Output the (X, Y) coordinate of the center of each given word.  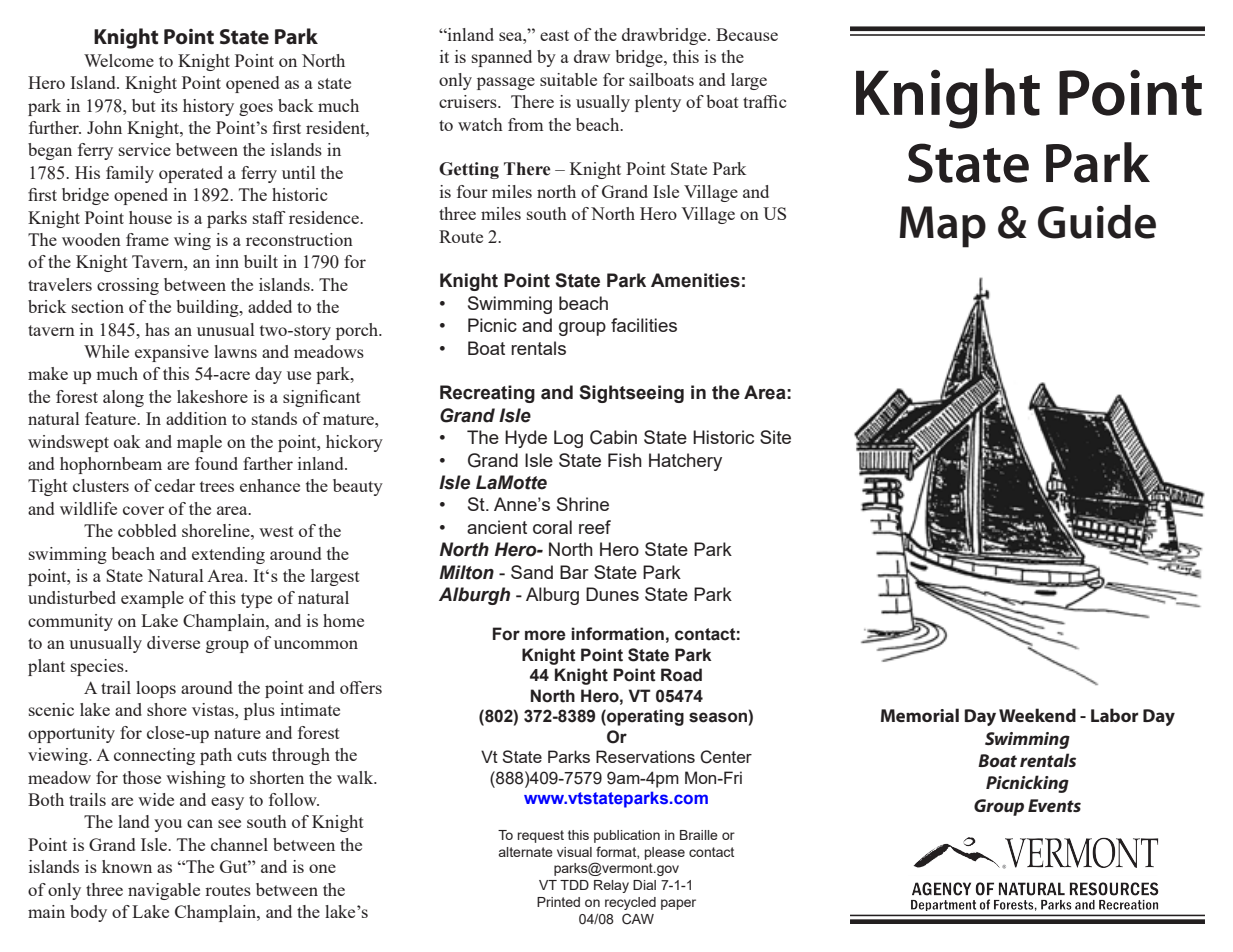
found (216, 463)
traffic (764, 101)
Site (775, 437)
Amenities (695, 280)
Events (1054, 805)
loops (156, 689)
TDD (574, 885)
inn (227, 261)
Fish (625, 460)
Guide (1097, 222)
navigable (164, 891)
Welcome (119, 60)
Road (681, 675)
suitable (568, 79)
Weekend (1037, 715)
